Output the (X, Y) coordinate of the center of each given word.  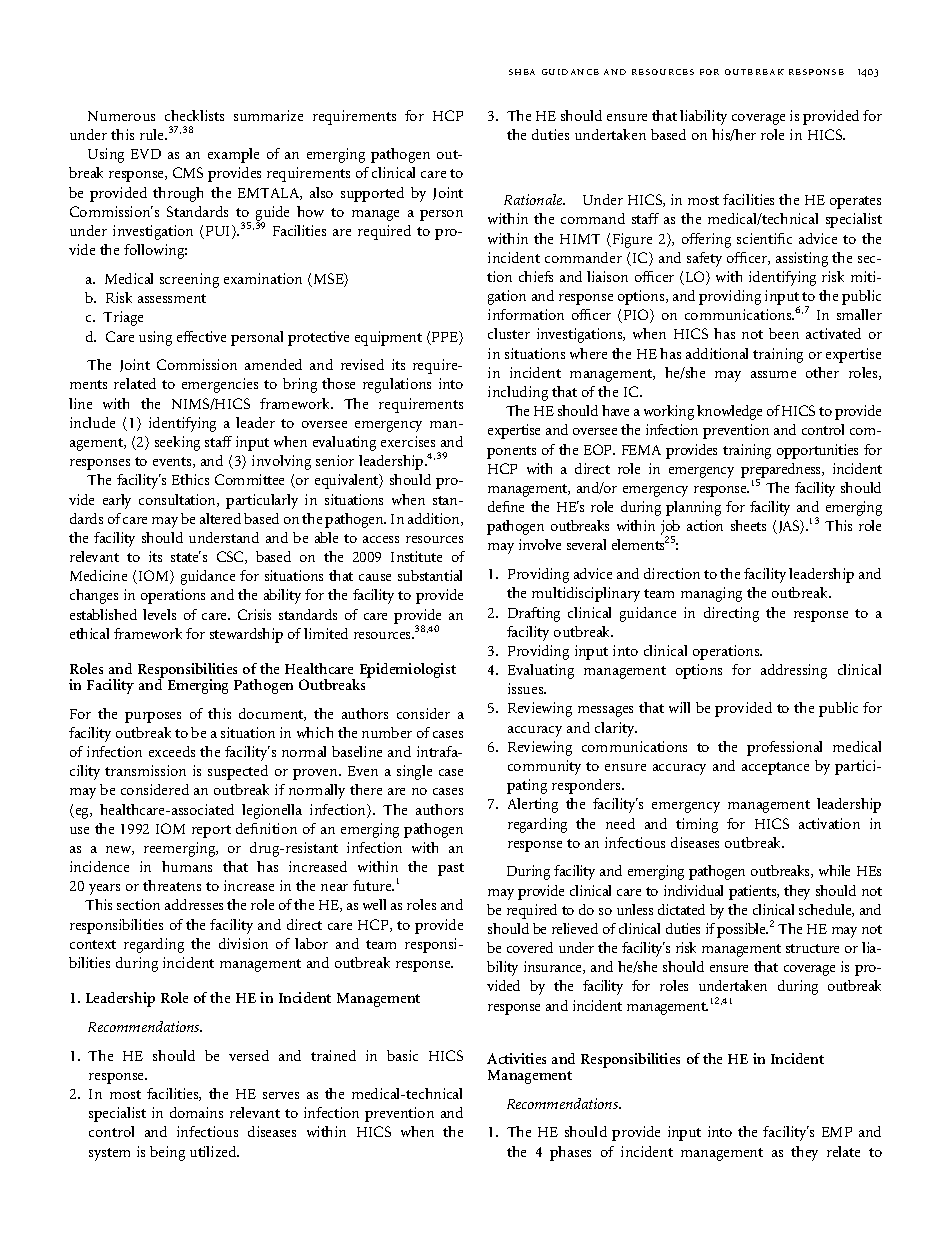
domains (196, 1112)
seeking (177, 443)
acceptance (775, 768)
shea (522, 72)
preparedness (782, 471)
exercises (408, 441)
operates (855, 202)
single (414, 772)
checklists (194, 115)
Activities (516, 1058)
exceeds (172, 751)
